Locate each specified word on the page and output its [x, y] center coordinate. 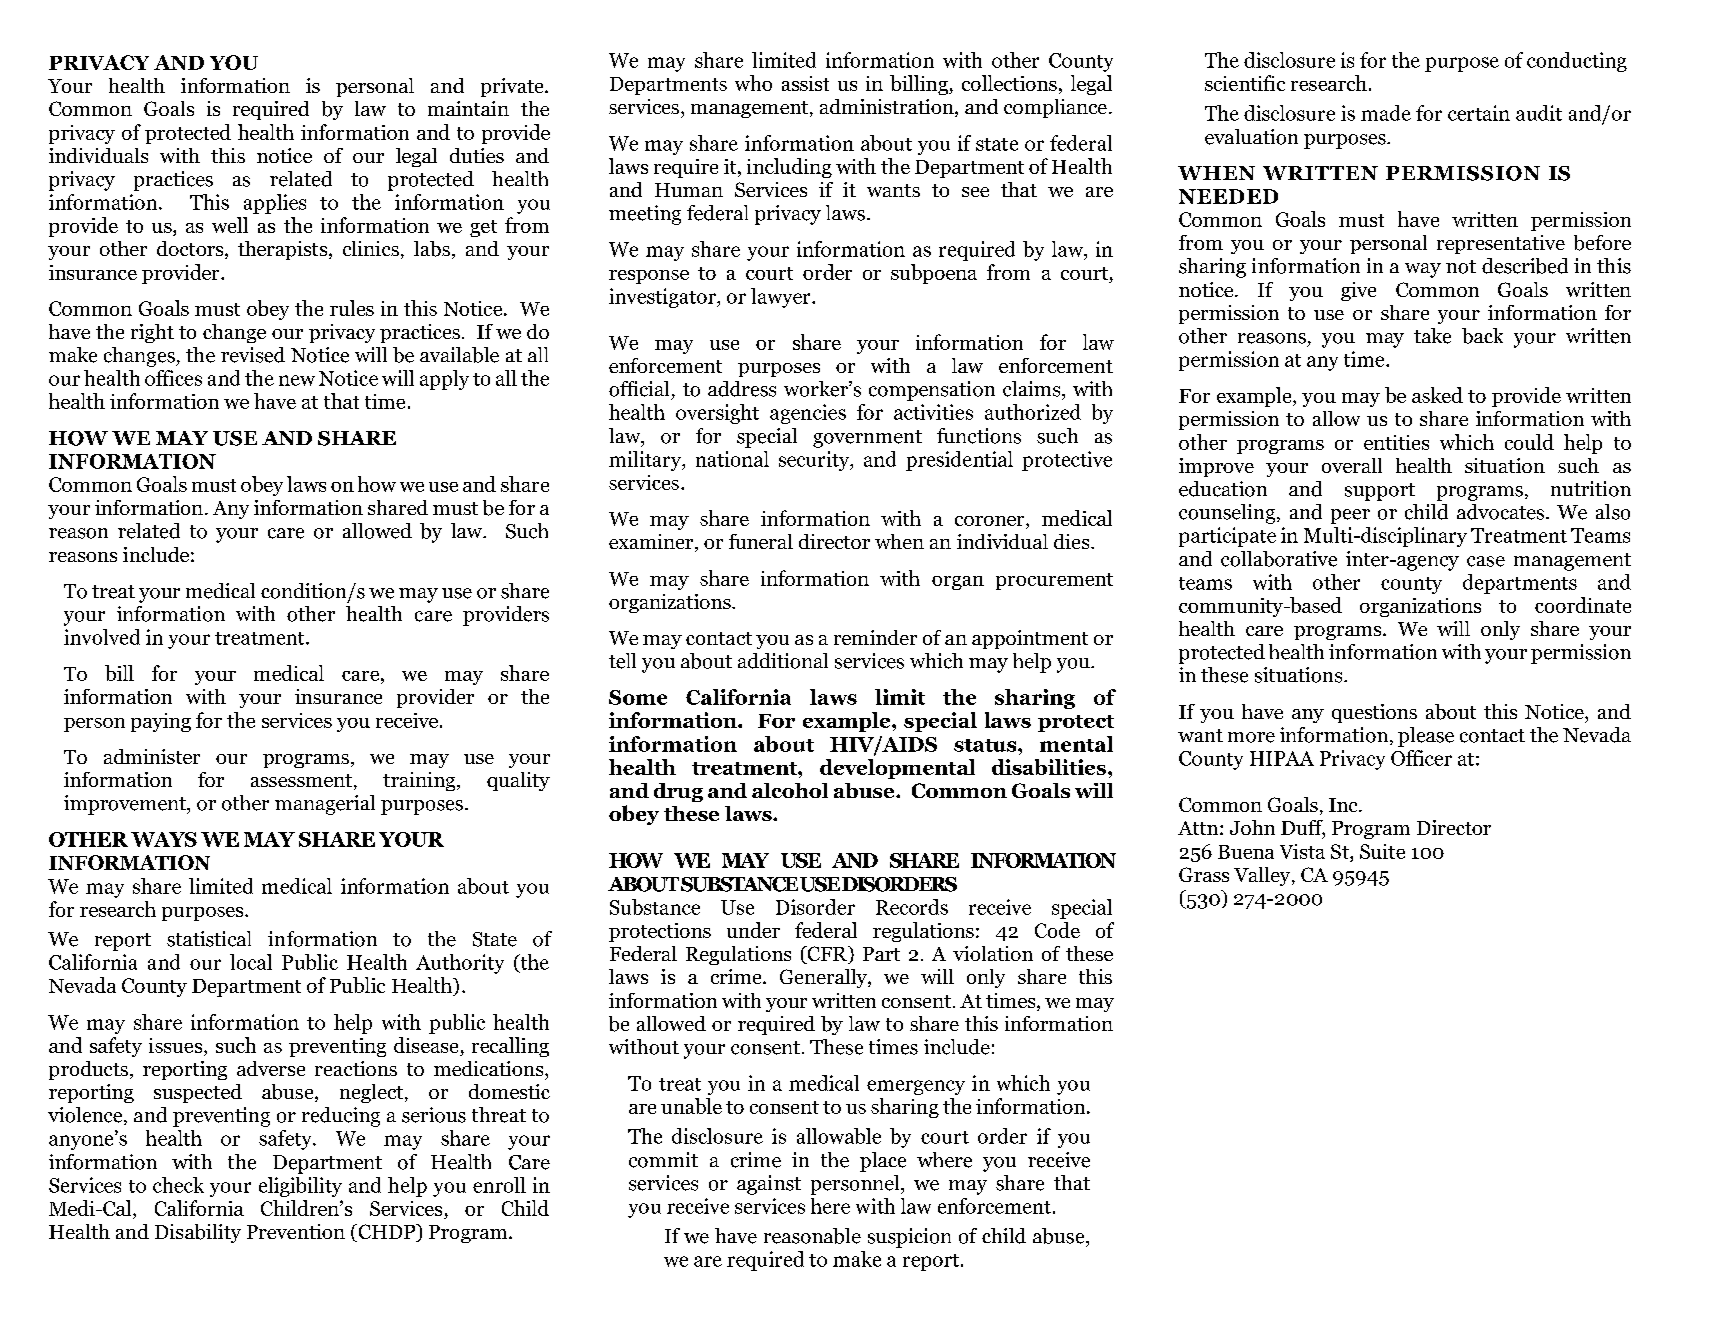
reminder [875, 637]
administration [888, 108]
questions [1374, 713]
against [769, 1185]
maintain [468, 108]
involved [102, 637]
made [1386, 113]
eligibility [300, 1187]
